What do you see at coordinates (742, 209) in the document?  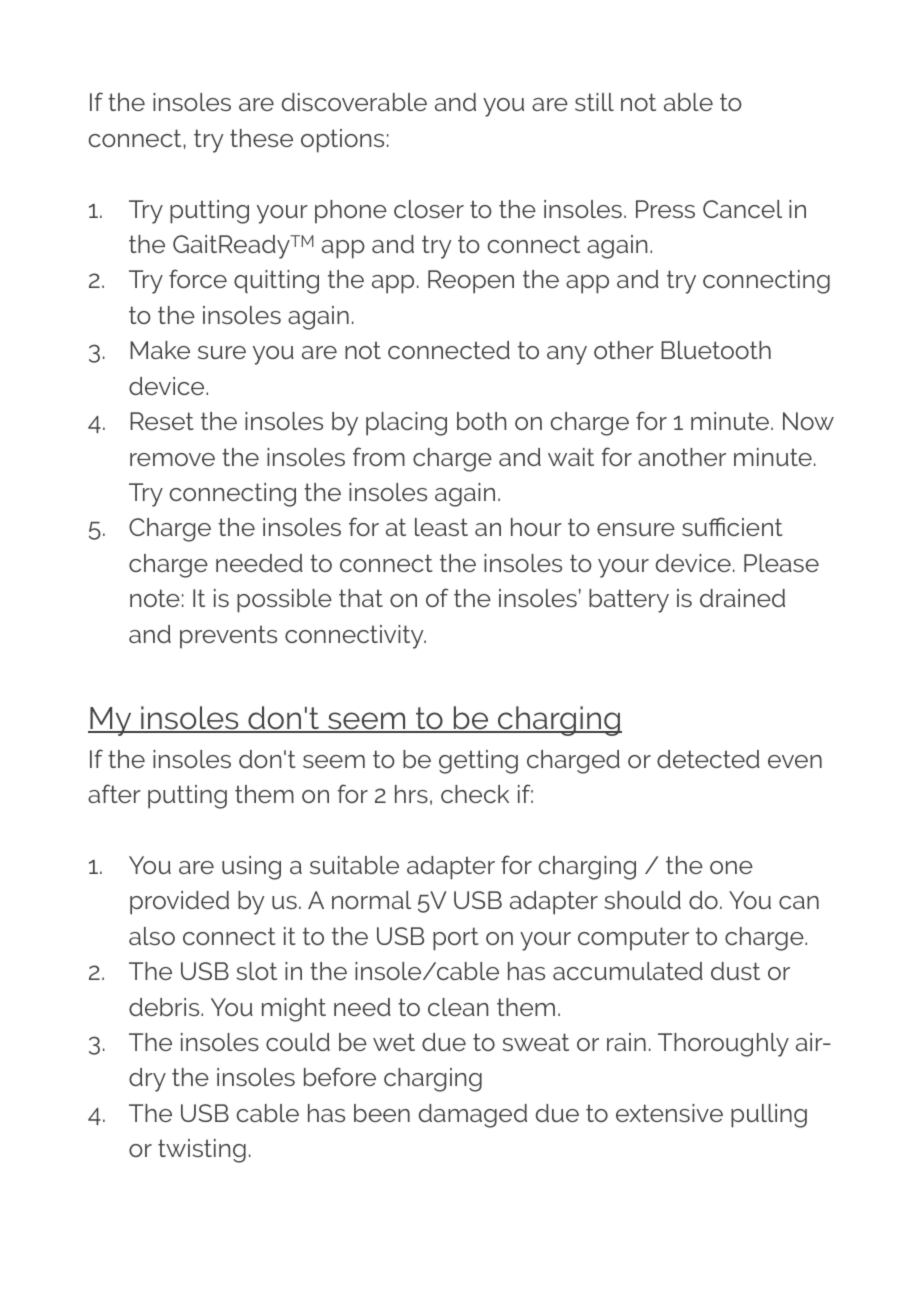 I see `Cancel` at bounding box center [742, 209].
